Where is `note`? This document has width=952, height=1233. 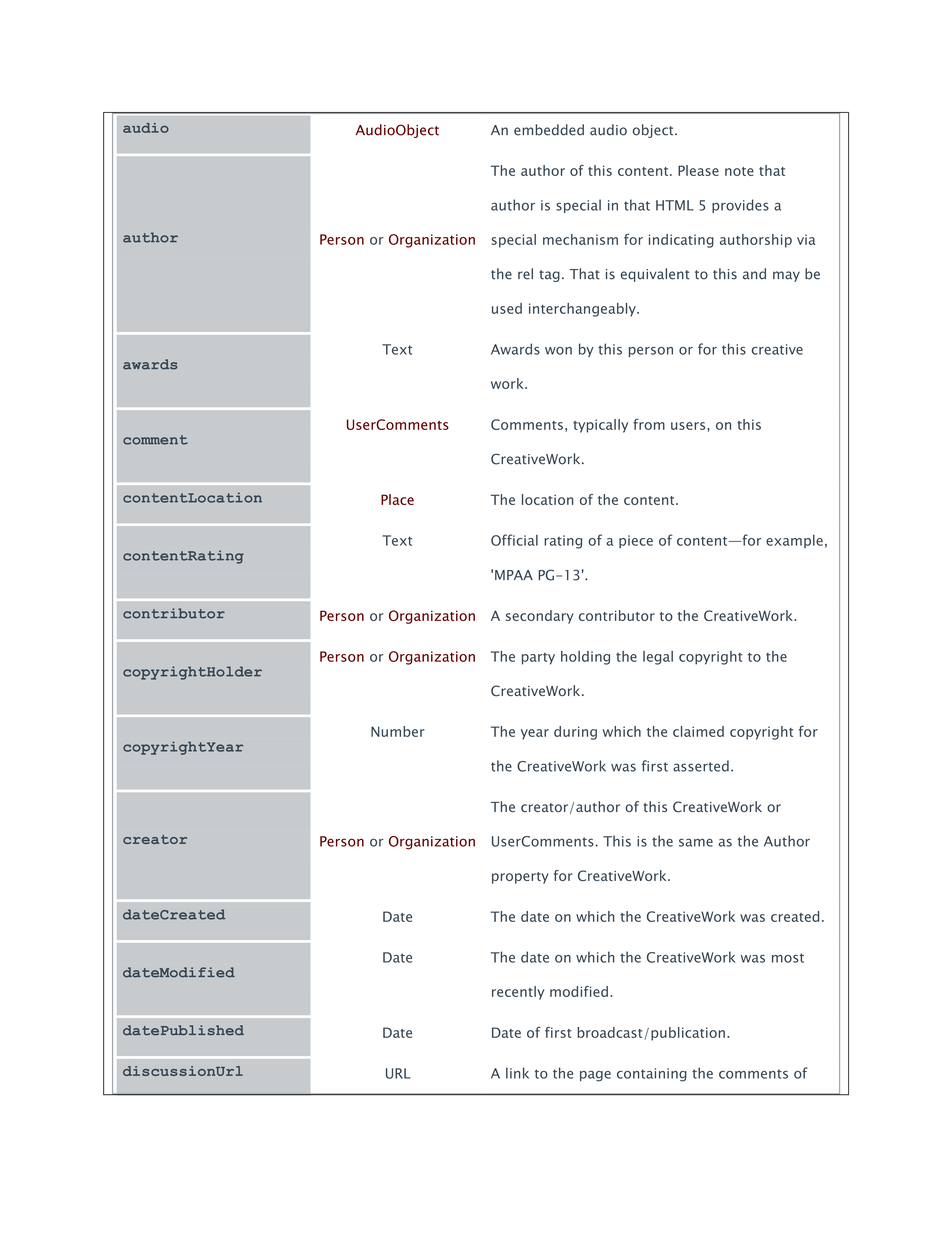
note is located at coordinates (739, 171).
